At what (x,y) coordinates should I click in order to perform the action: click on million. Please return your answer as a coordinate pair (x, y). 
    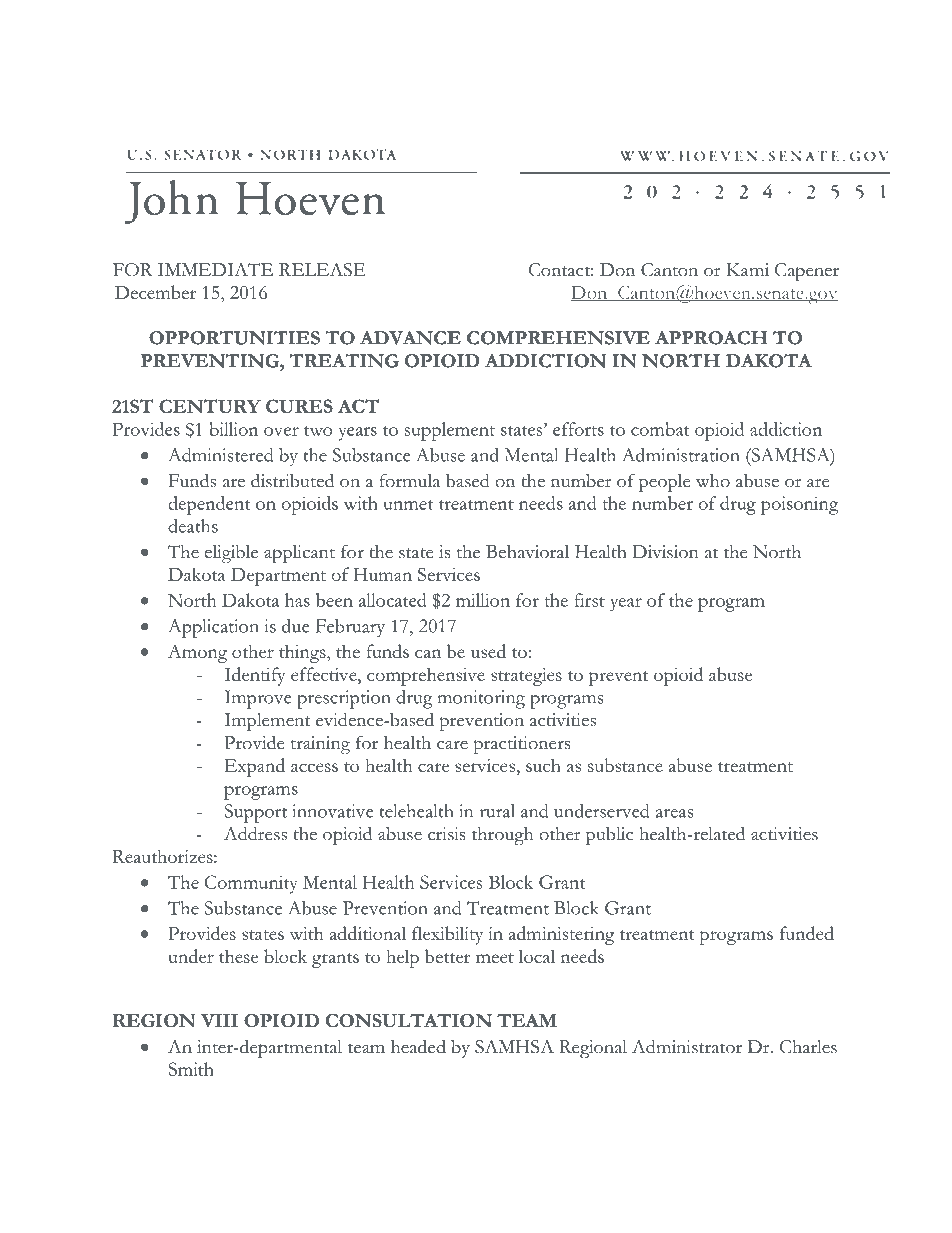
    Looking at the image, I should click on (483, 600).
